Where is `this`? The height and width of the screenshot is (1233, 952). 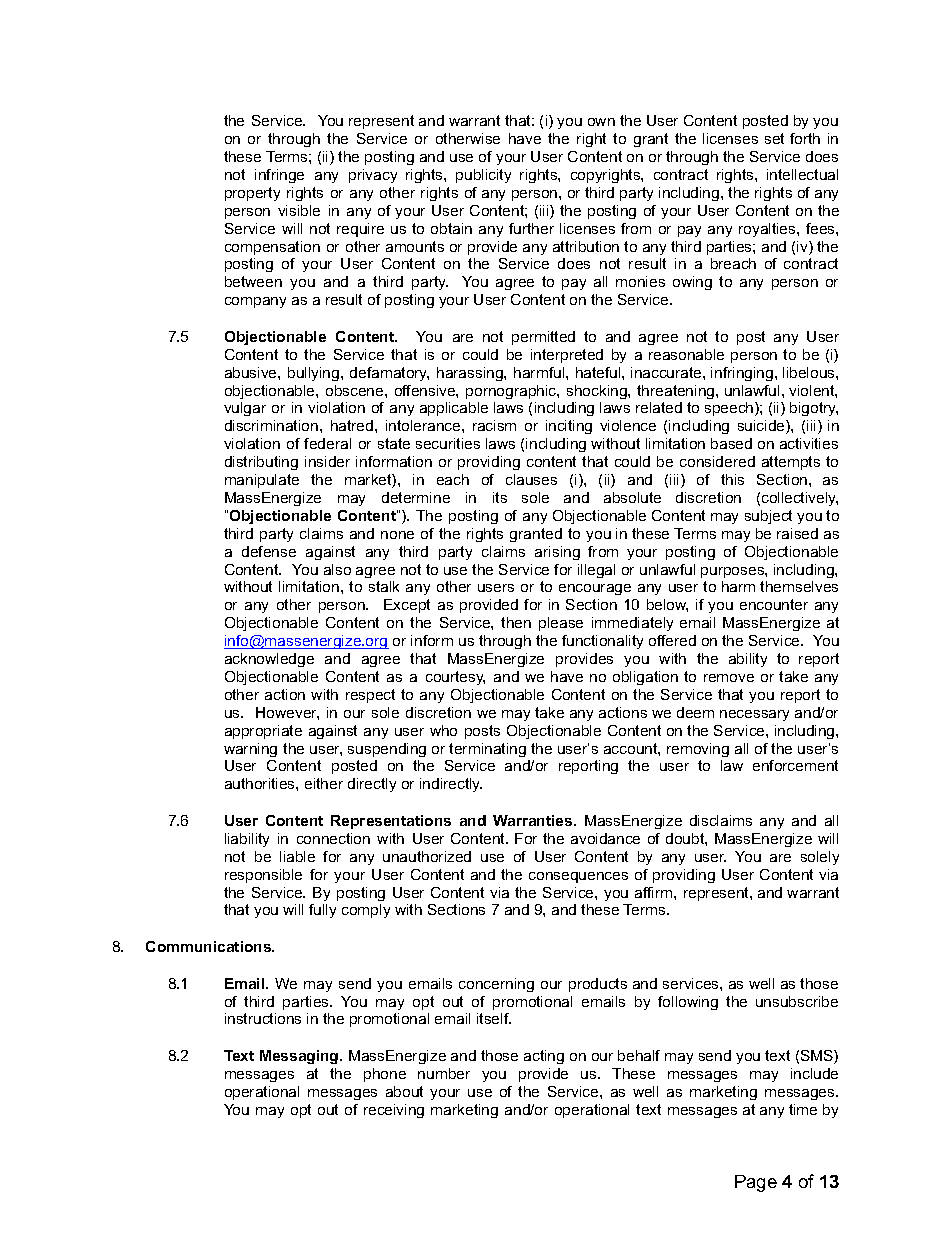 this is located at coordinates (732, 479).
